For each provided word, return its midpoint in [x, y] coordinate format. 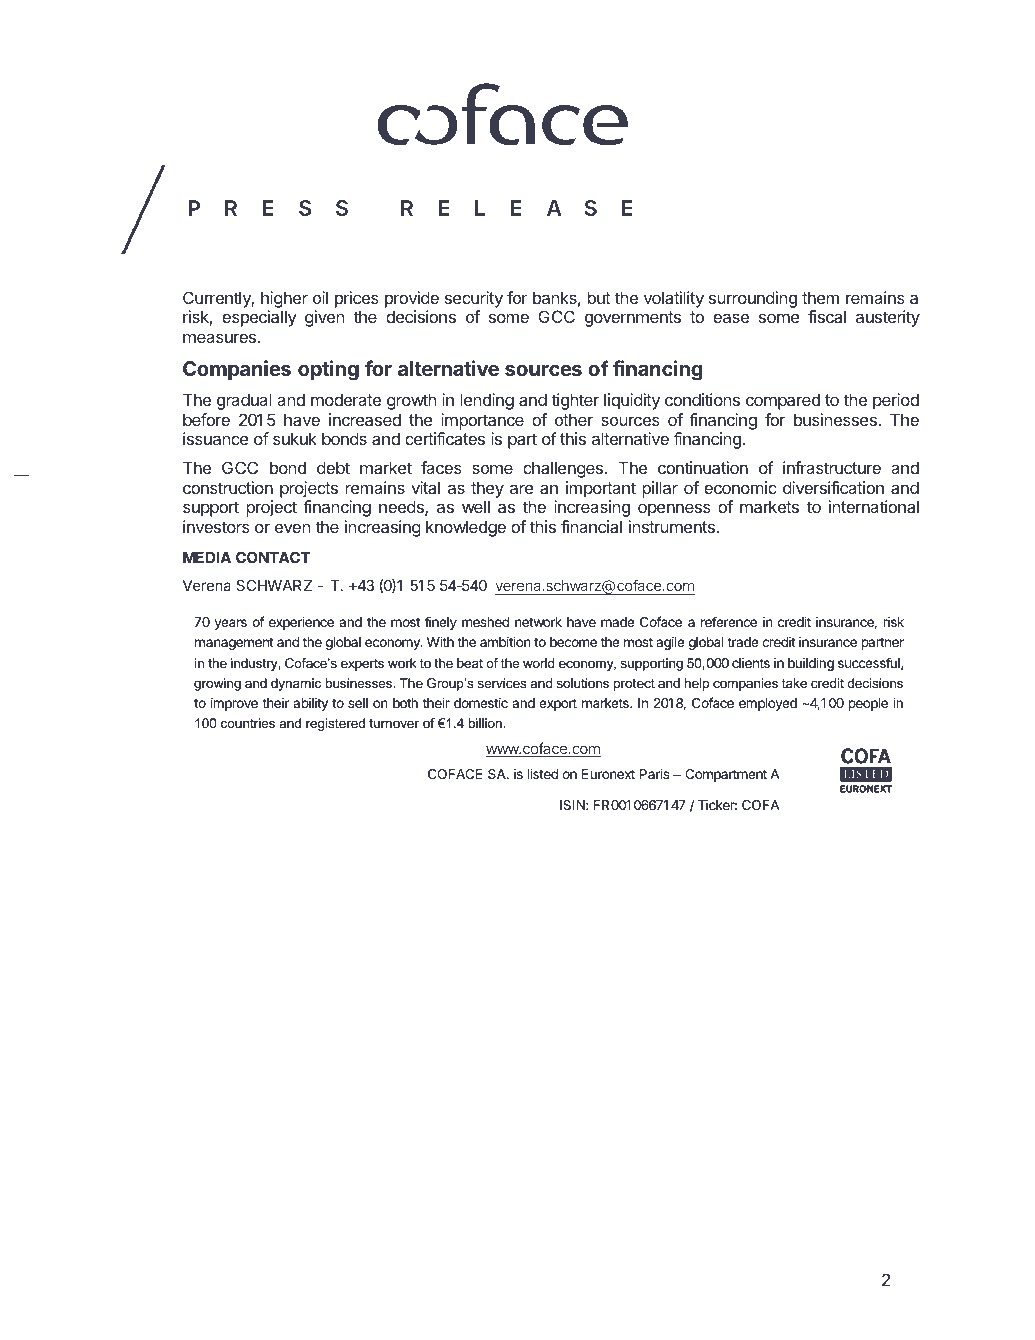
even [292, 528]
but [599, 297]
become [573, 642]
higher [284, 301]
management [234, 644]
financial [591, 526]
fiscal [827, 316]
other [574, 419]
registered [335, 724]
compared [783, 401]
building [811, 664]
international [874, 506]
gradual [244, 401]
